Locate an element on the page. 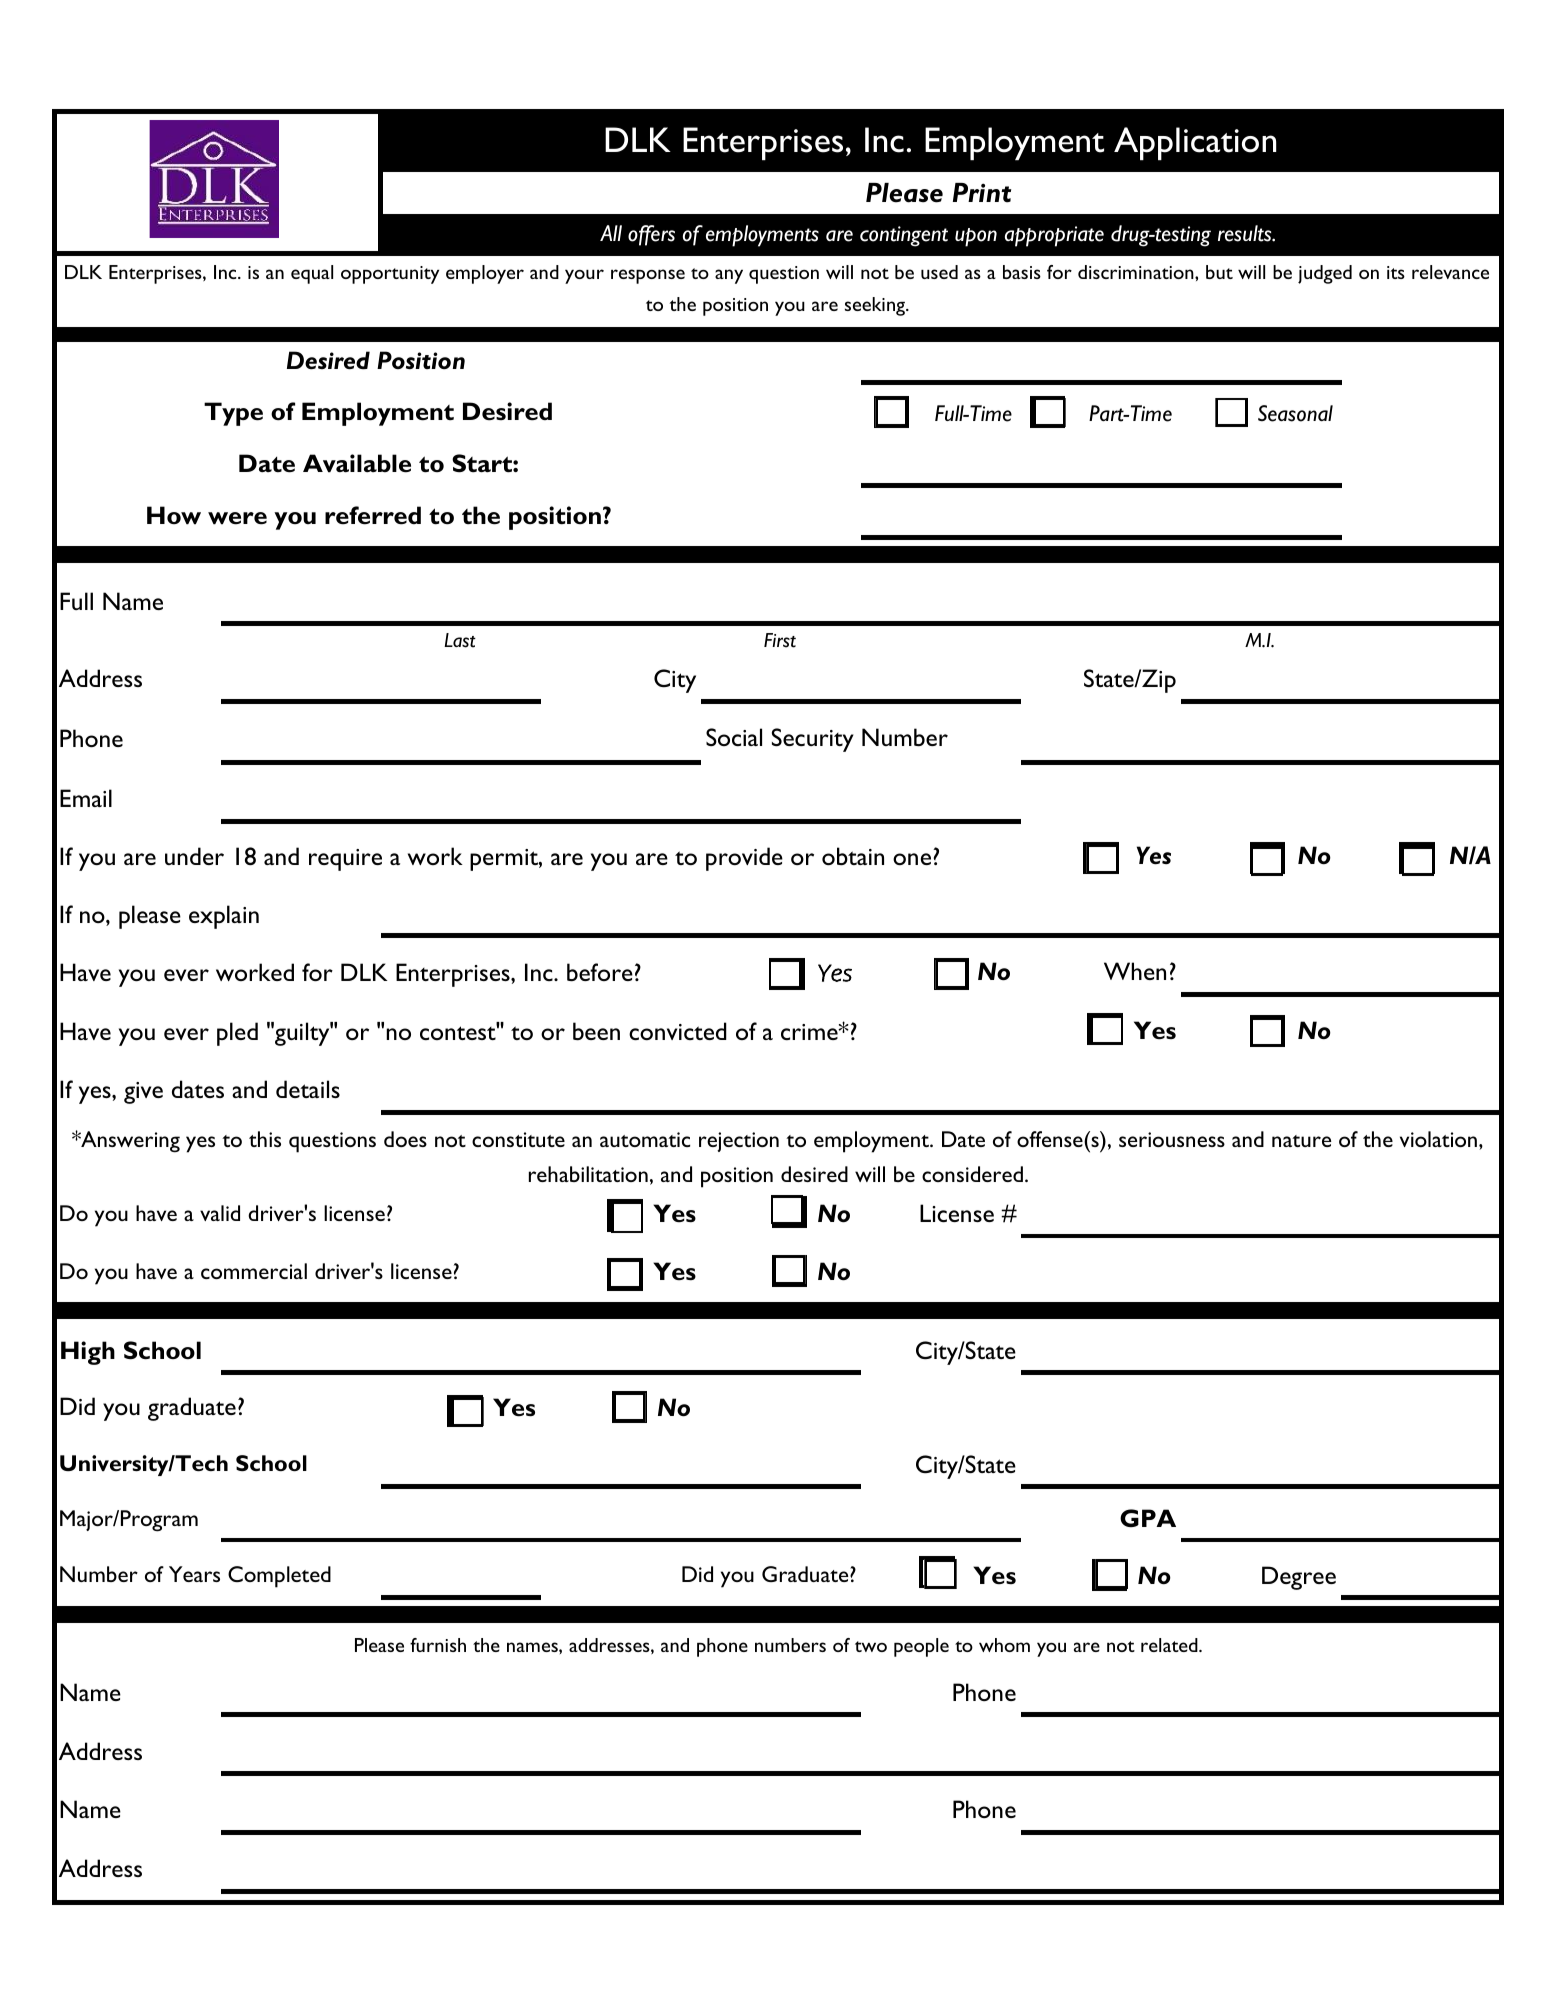  were is located at coordinates (237, 518).
